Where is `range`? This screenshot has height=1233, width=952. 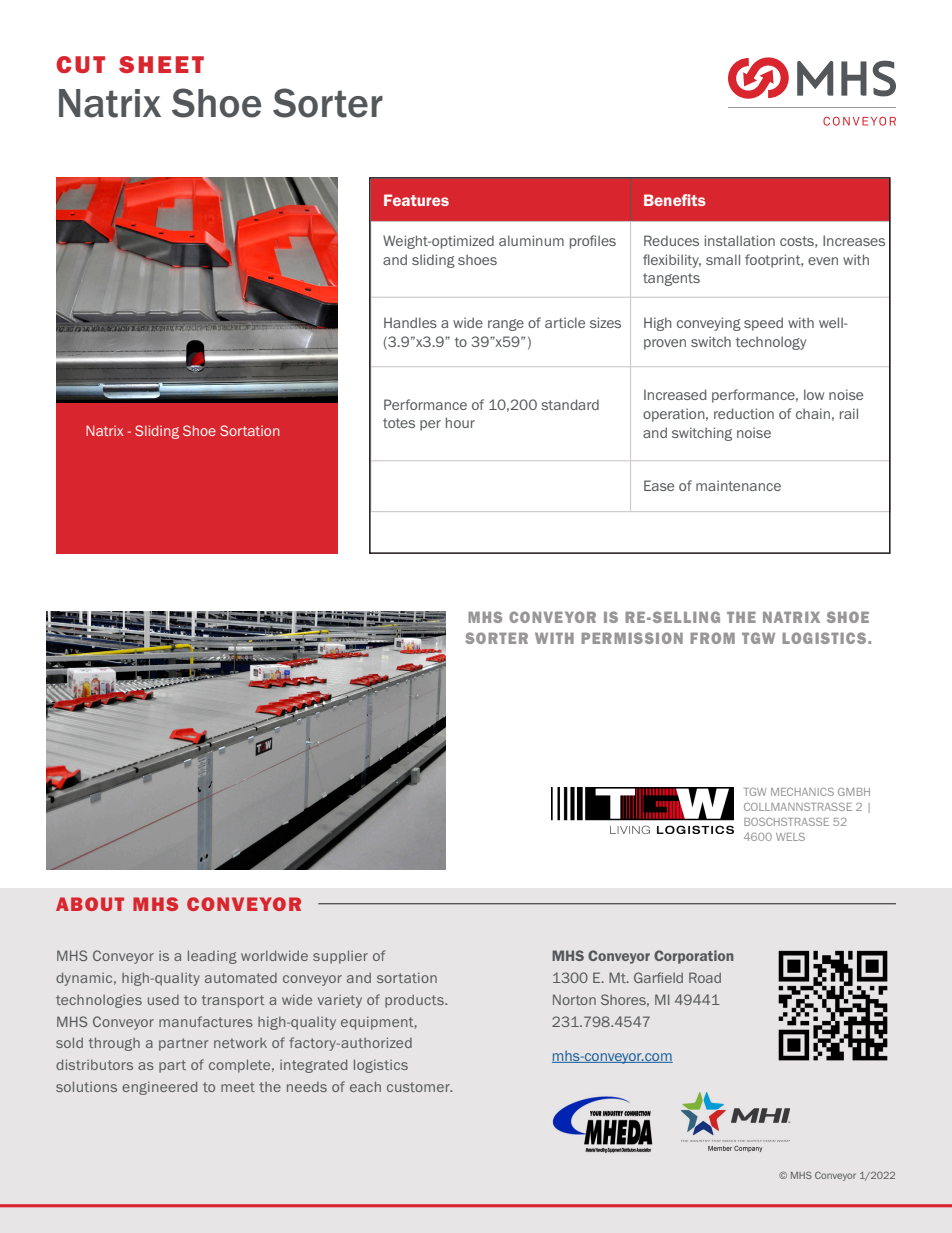 range is located at coordinates (506, 325).
